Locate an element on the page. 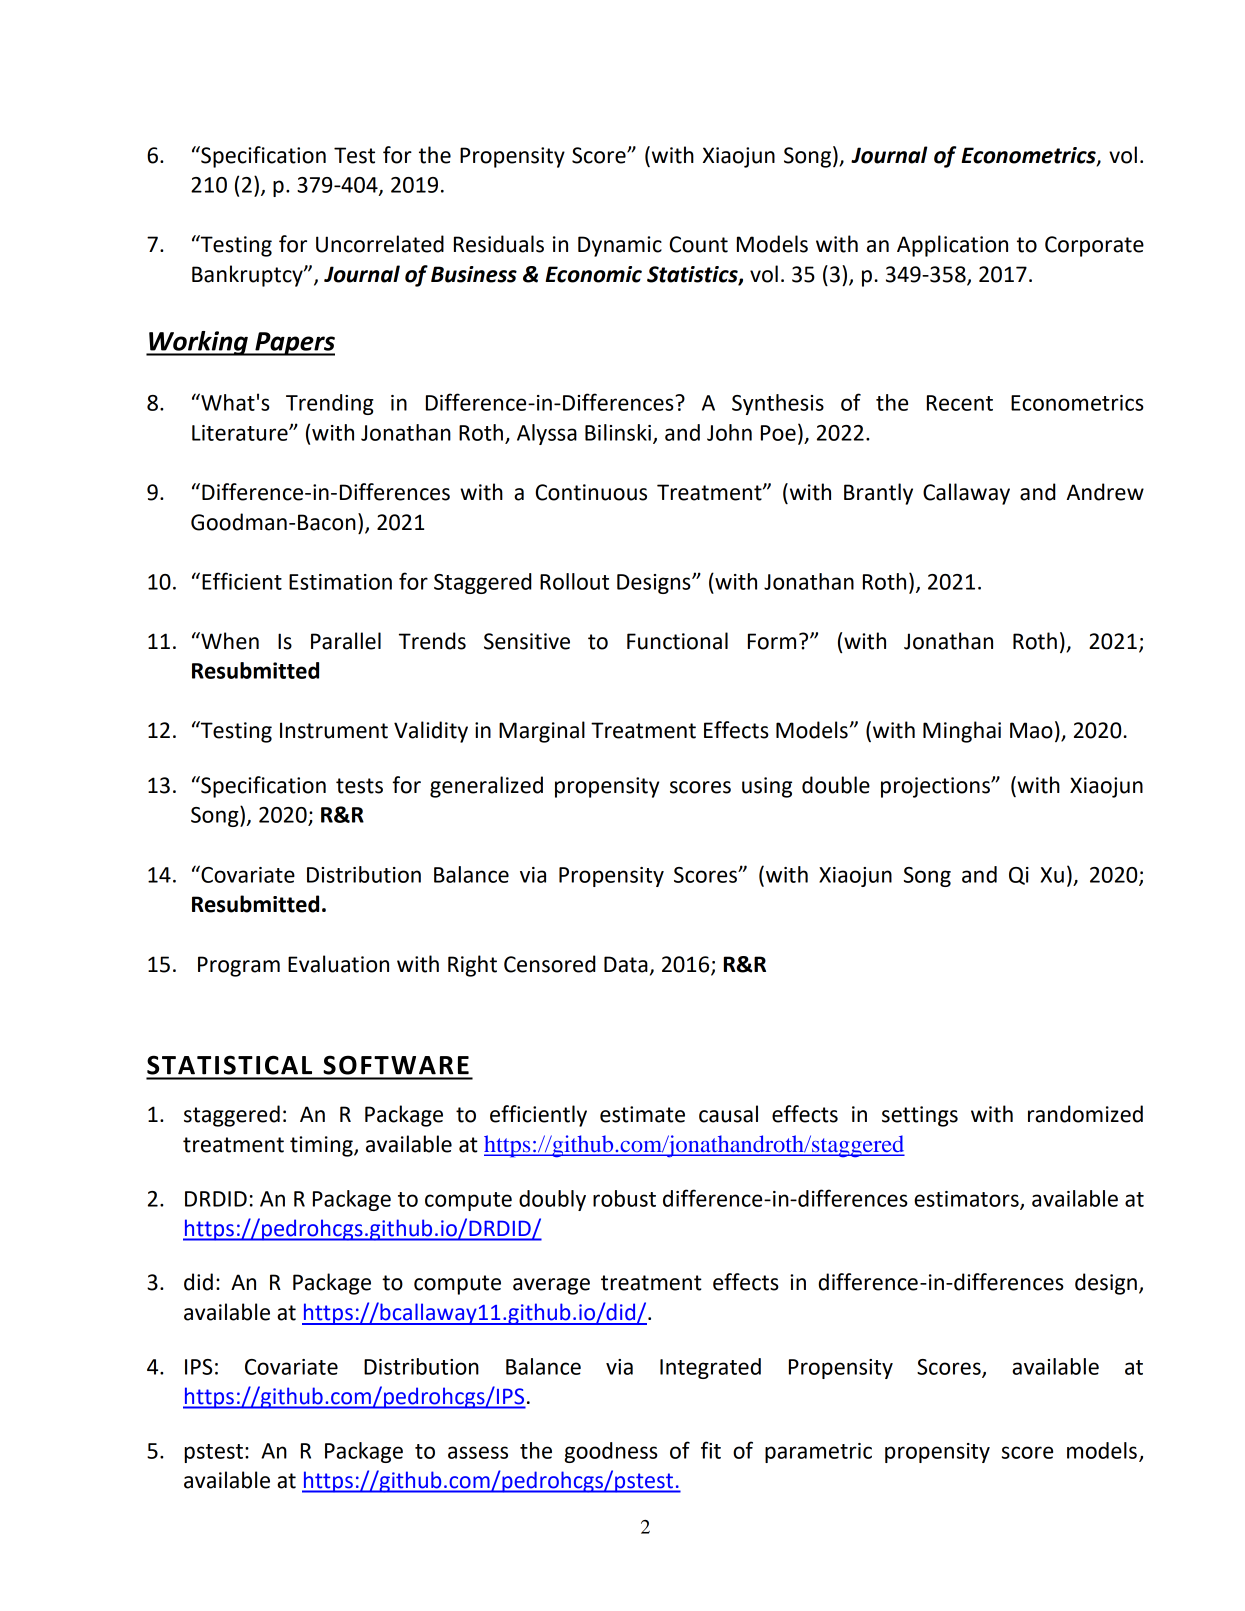  parametric is located at coordinates (818, 1453).
